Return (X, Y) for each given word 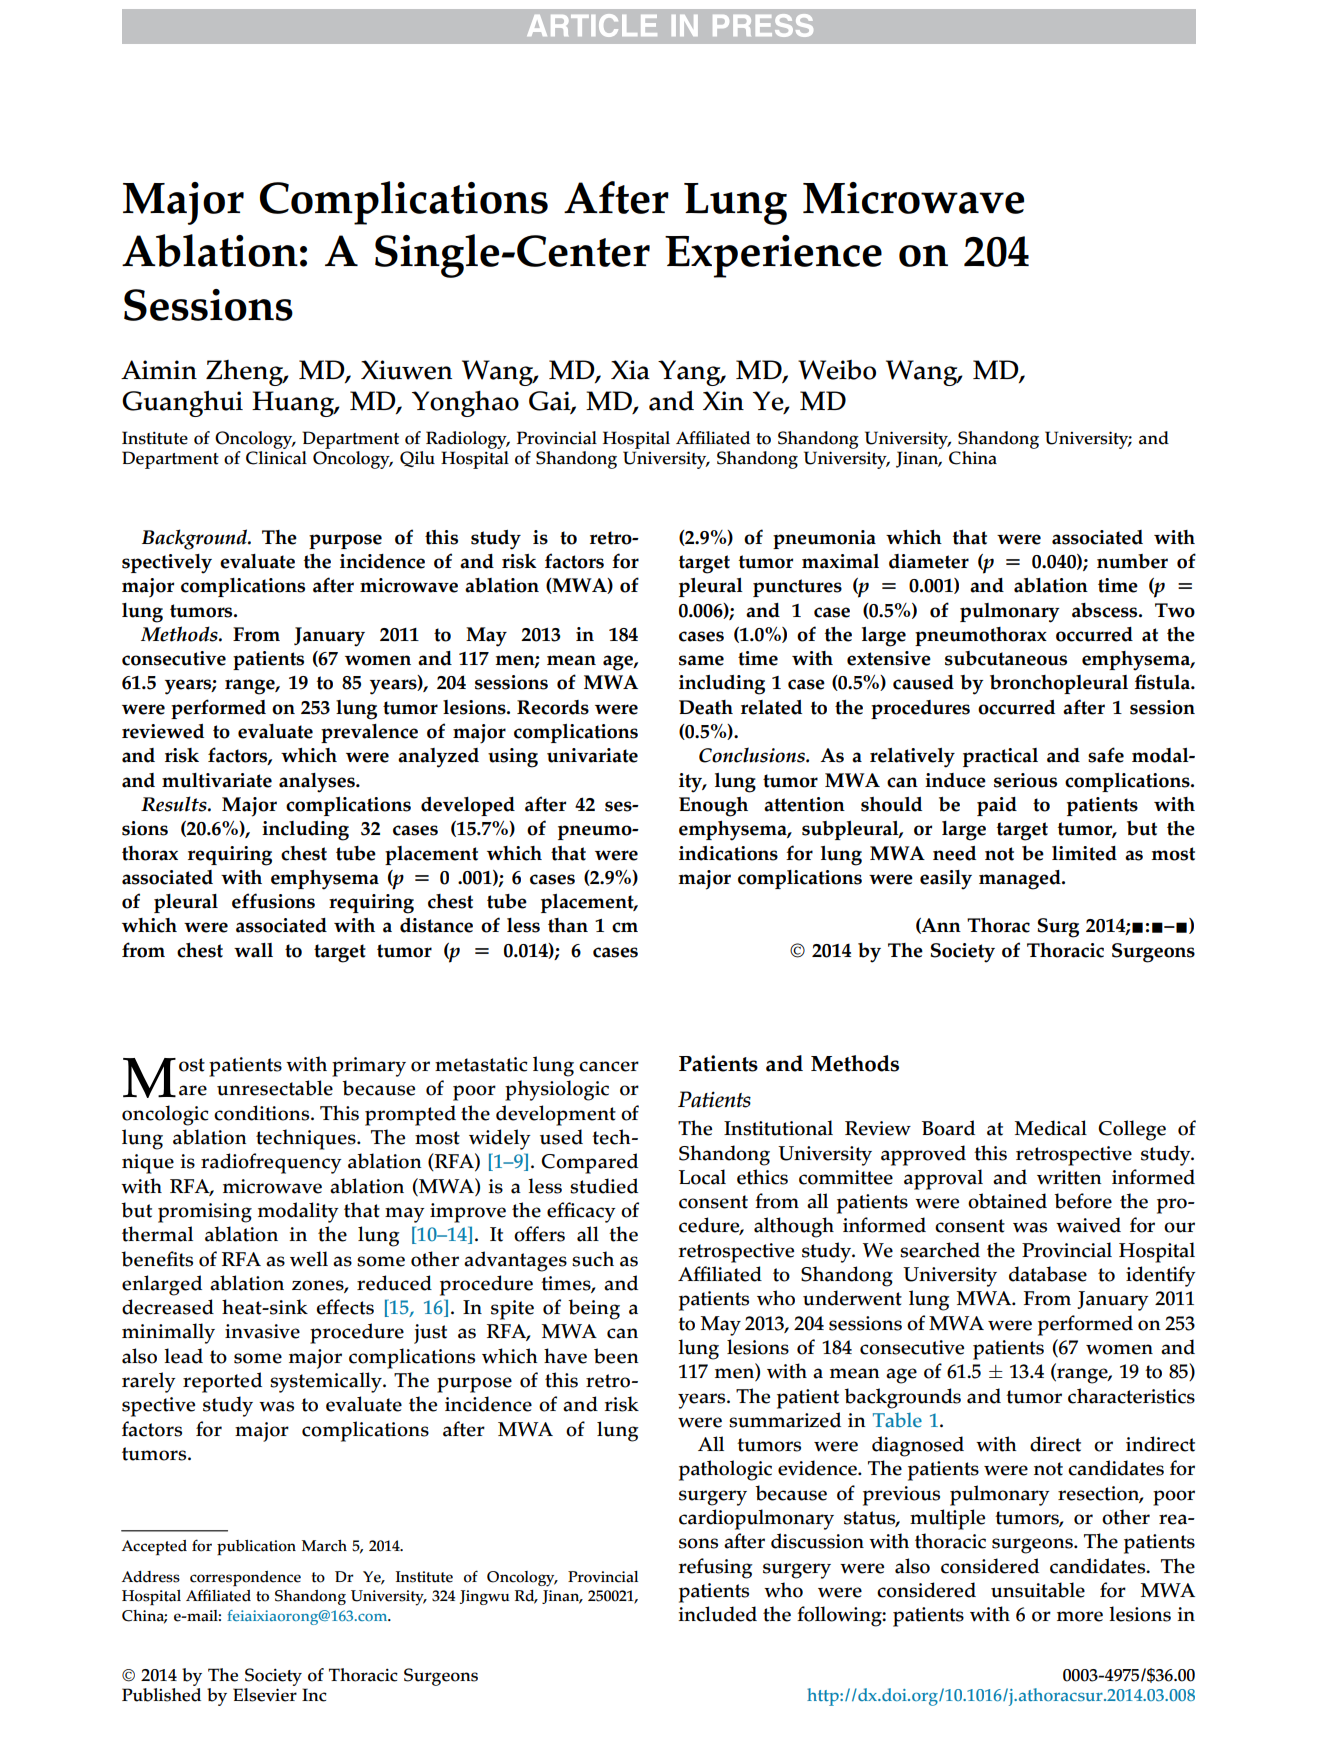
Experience (773, 256)
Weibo (837, 370)
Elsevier (265, 1693)
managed (1021, 880)
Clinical (276, 458)
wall (253, 950)
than (568, 925)
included (718, 1614)
